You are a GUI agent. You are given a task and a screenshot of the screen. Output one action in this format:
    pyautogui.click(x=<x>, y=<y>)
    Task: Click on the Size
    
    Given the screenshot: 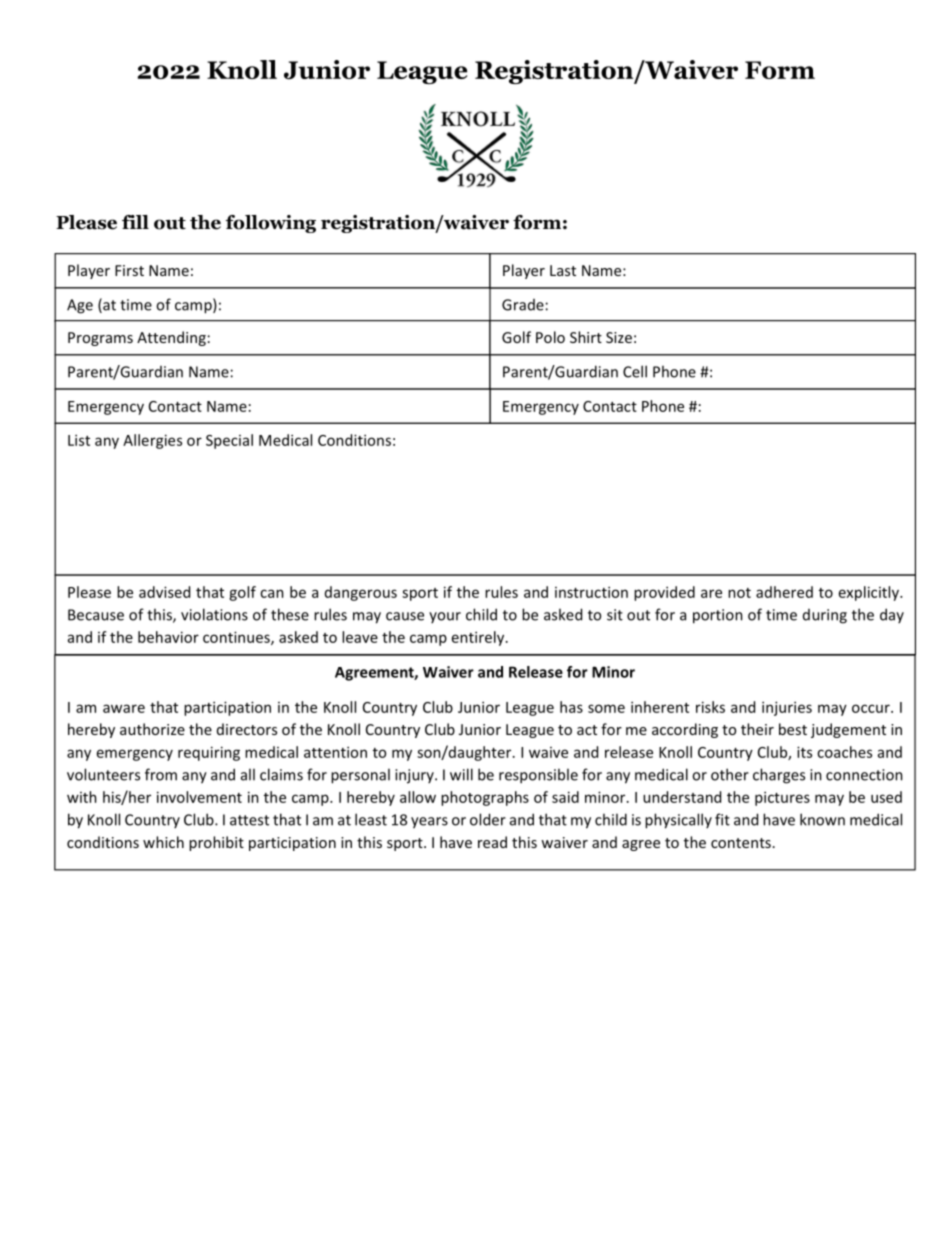 What is the action you would take?
    pyautogui.click(x=619, y=337)
